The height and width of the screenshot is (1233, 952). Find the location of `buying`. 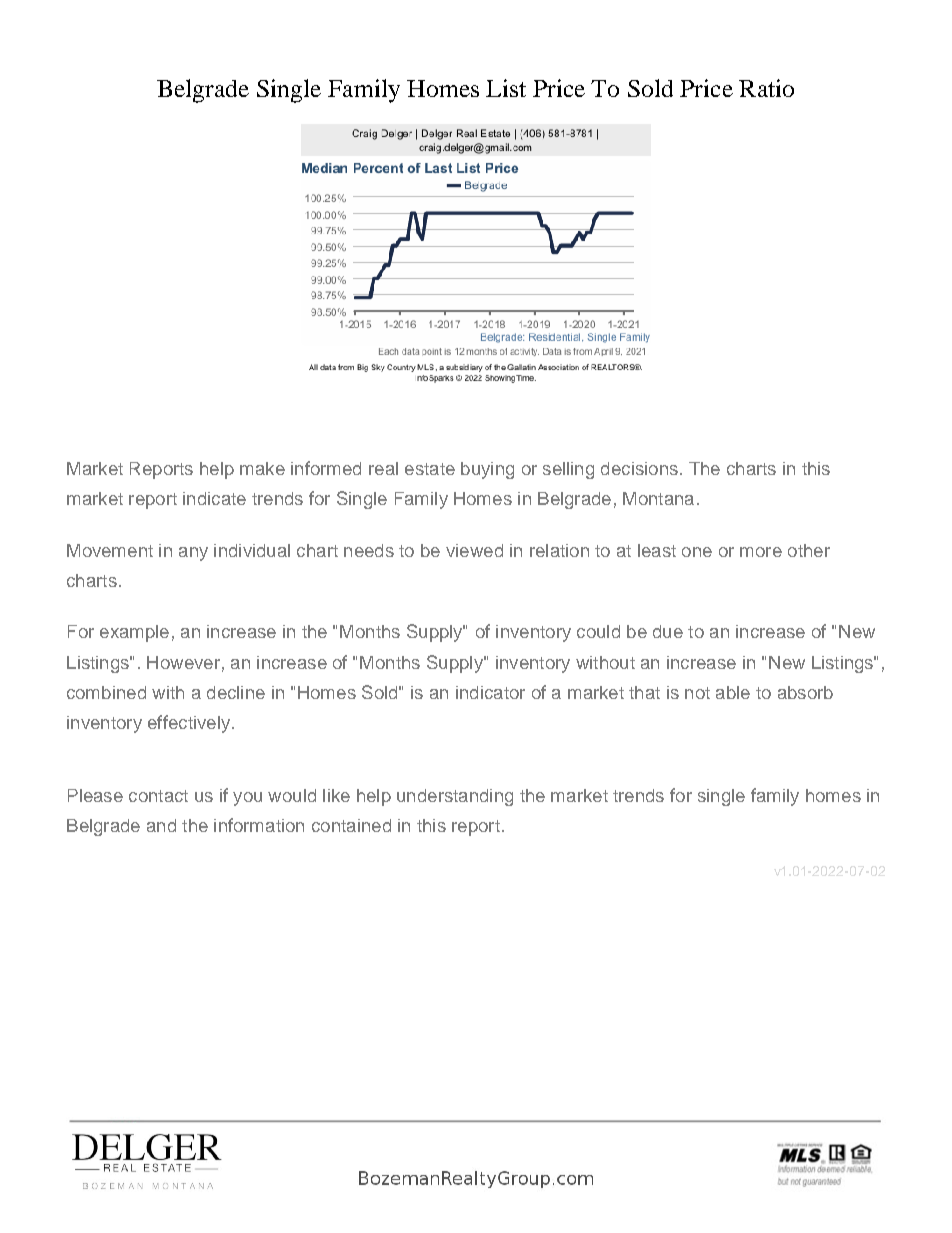

buying is located at coordinates (487, 470).
